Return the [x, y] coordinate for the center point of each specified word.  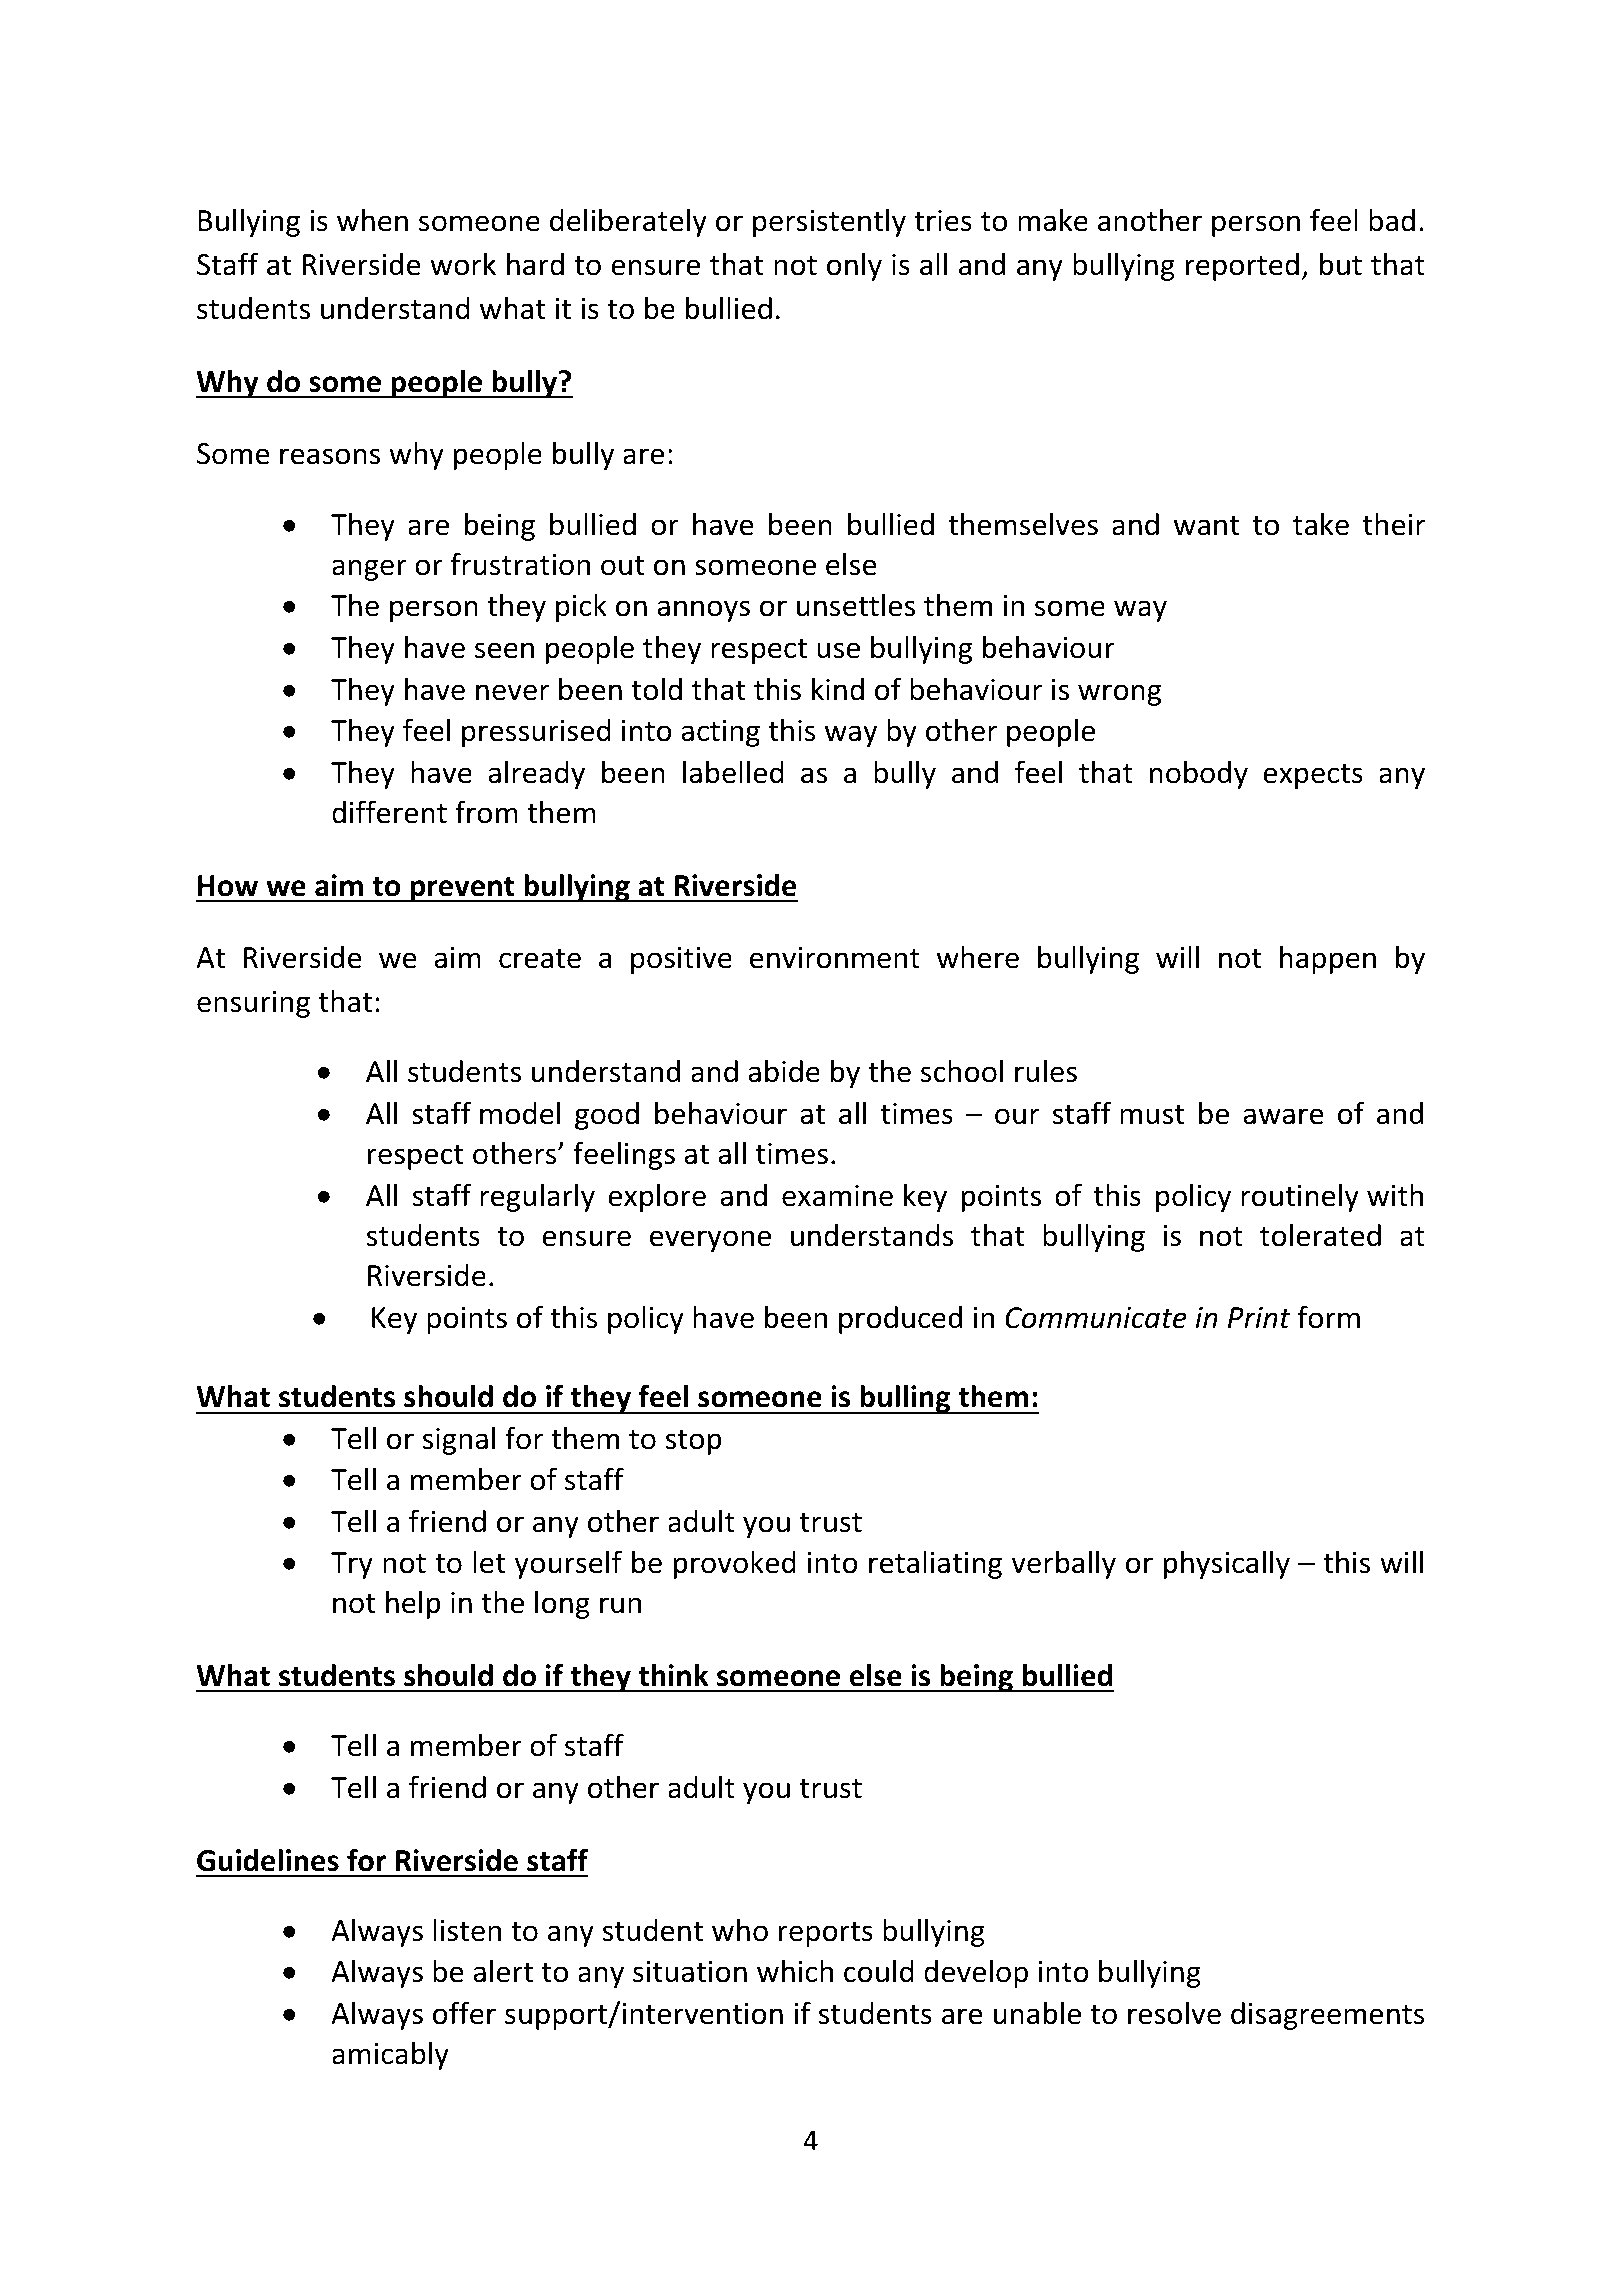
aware [1283, 1116]
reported [1242, 267]
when [372, 220]
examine [837, 1196]
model [520, 1113]
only [854, 266]
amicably [390, 2055]
